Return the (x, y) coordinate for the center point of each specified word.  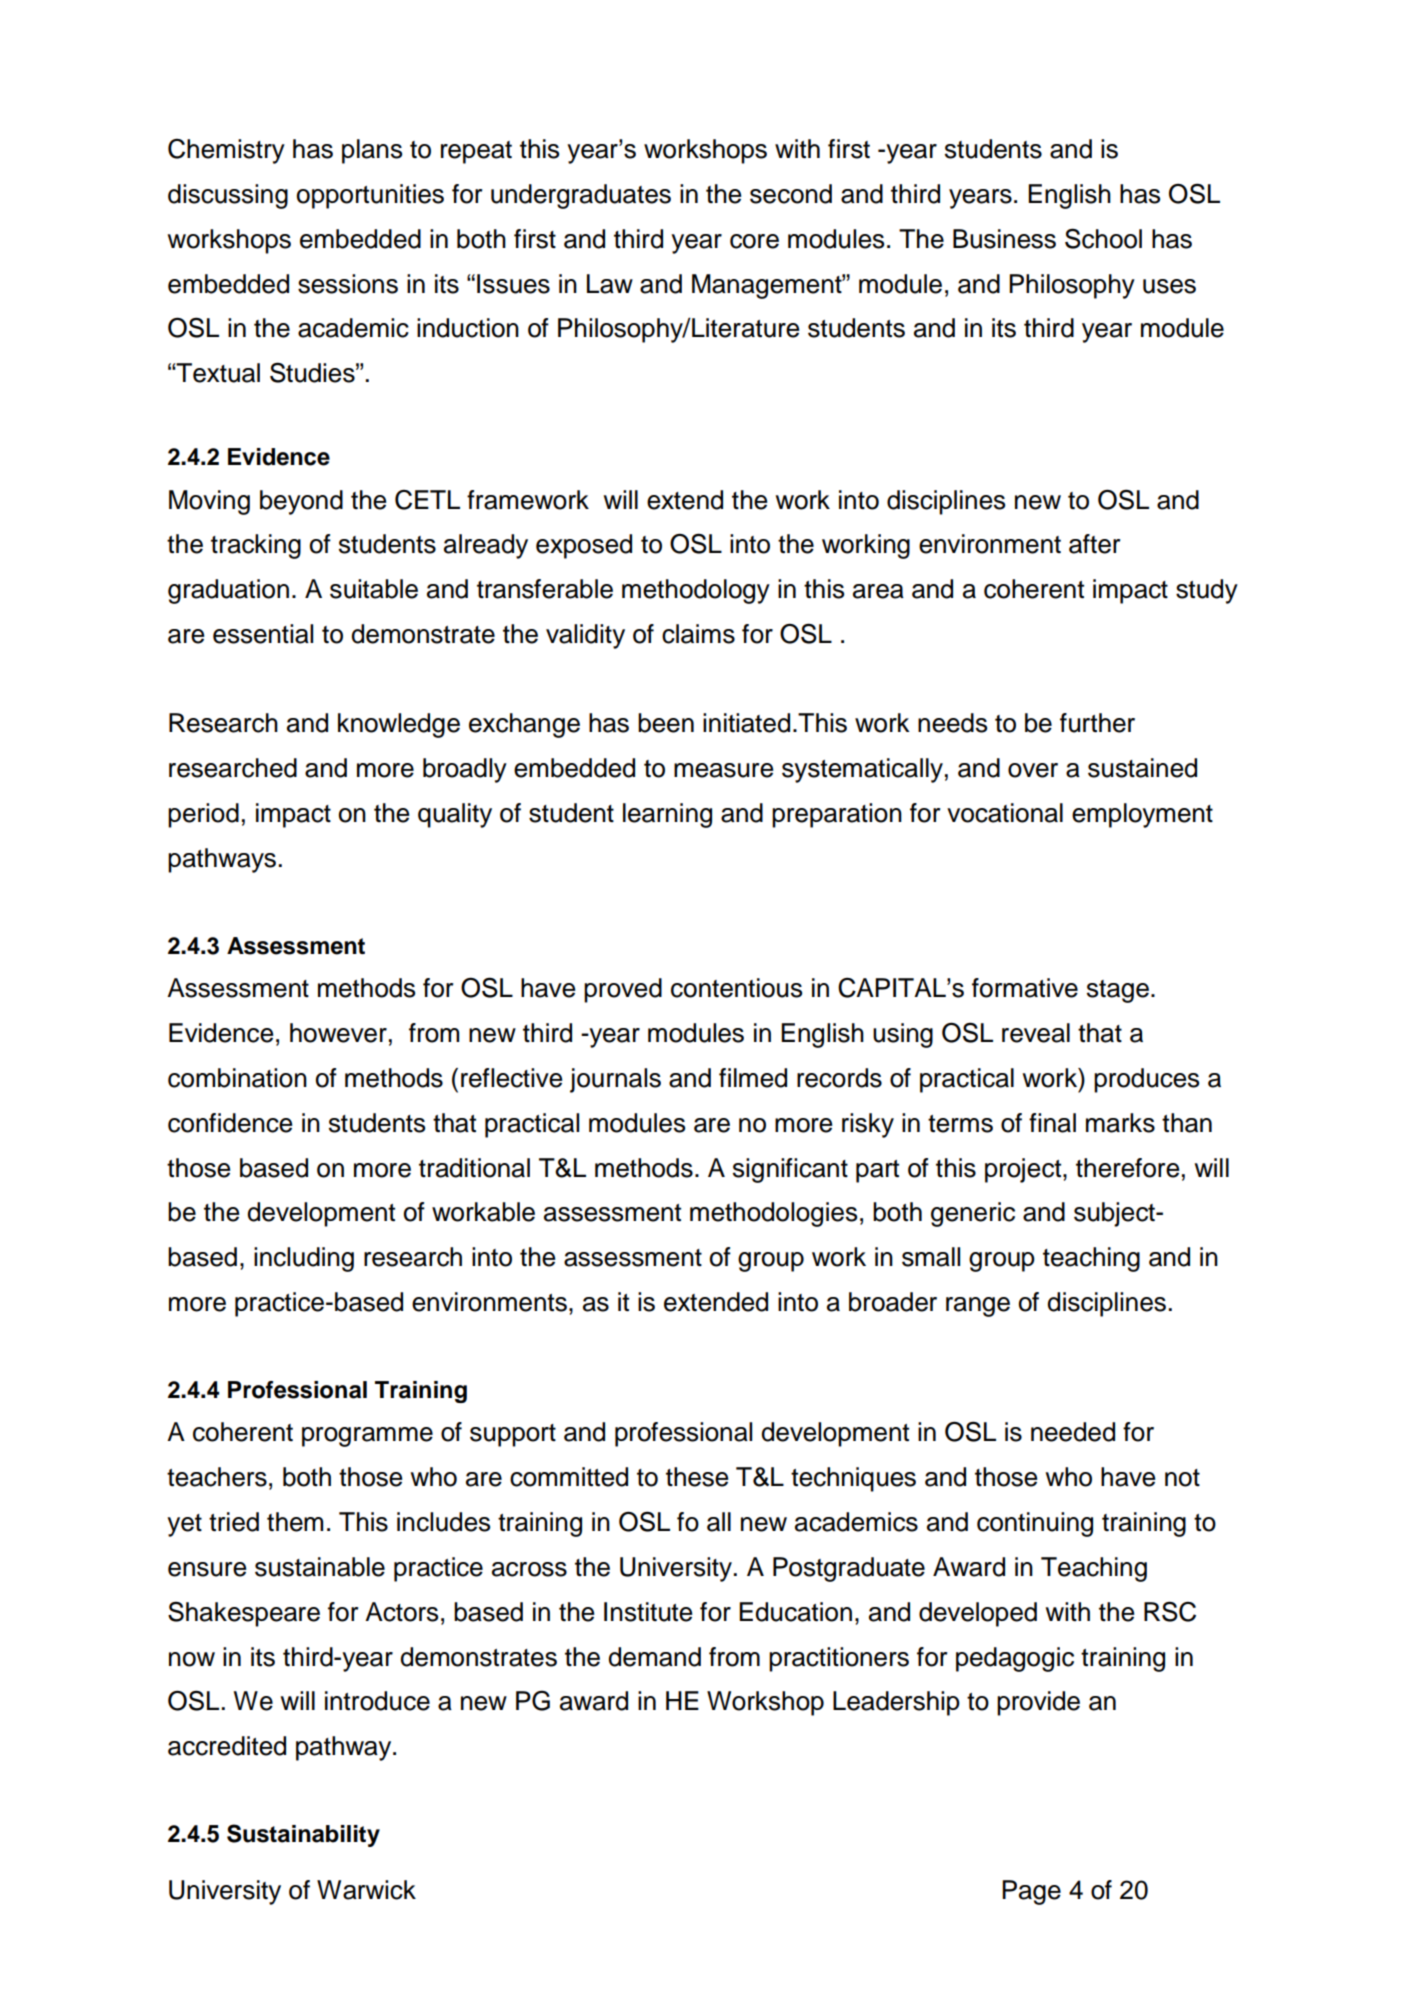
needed (1073, 1432)
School (1103, 238)
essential (263, 634)
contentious (736, 988)
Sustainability (303, 1835)
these (697, 1477)
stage (1118, 991)
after (1094, 544)
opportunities (370, 196)
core (754, 241)
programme (367, 1437)
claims (698, 634)
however (338, 1033)
